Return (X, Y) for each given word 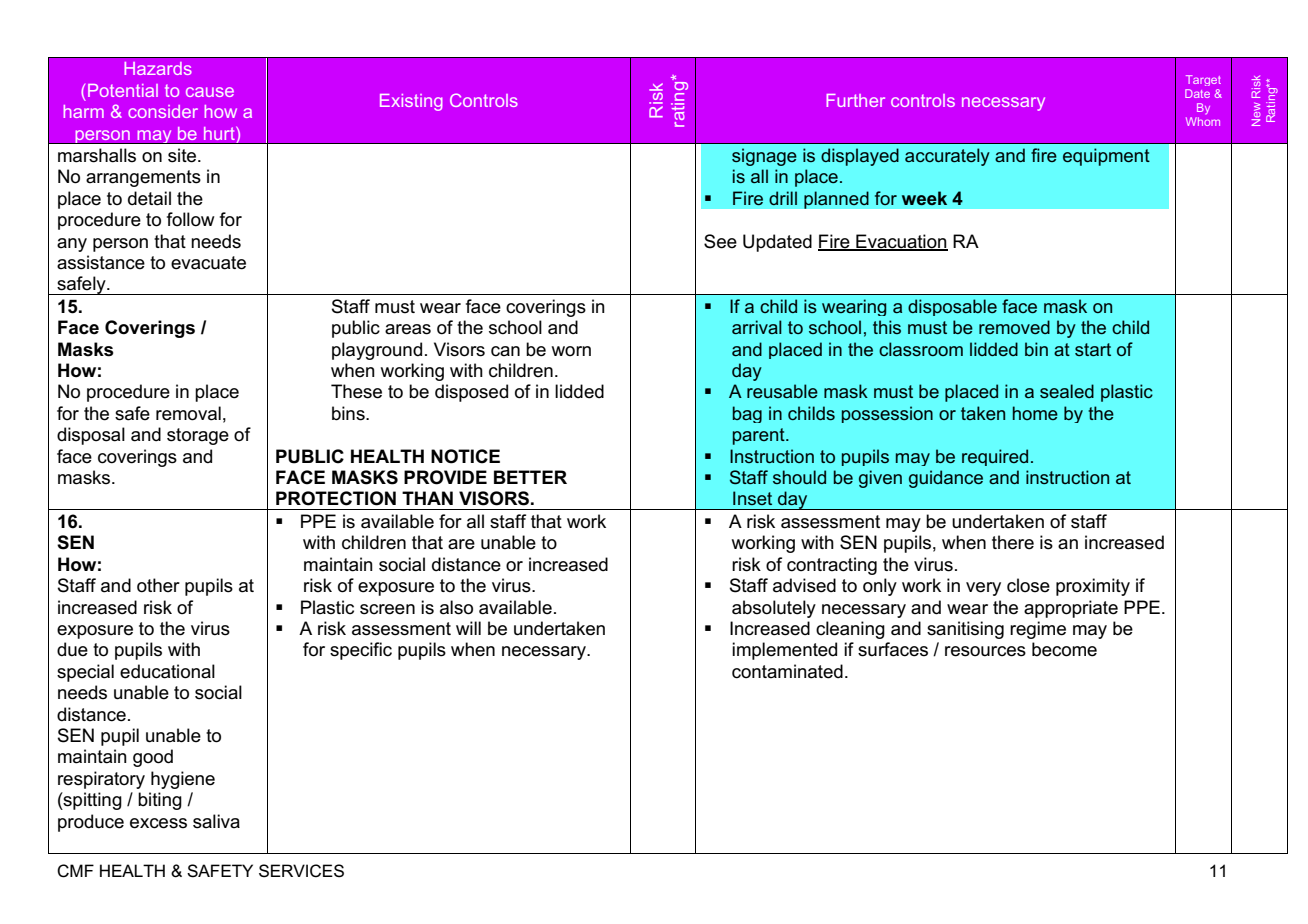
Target (1203, 80)
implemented (784, 651)
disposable (952, 307)
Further (855, 100)
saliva (216, 821)
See (720, 241)
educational (167, 671)
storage (198, 436)
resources (985, 651)
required (995, 457)
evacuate (208, 263)
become (1064, 649)
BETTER (530, 477)
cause (210, 92)
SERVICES (301, 871)
